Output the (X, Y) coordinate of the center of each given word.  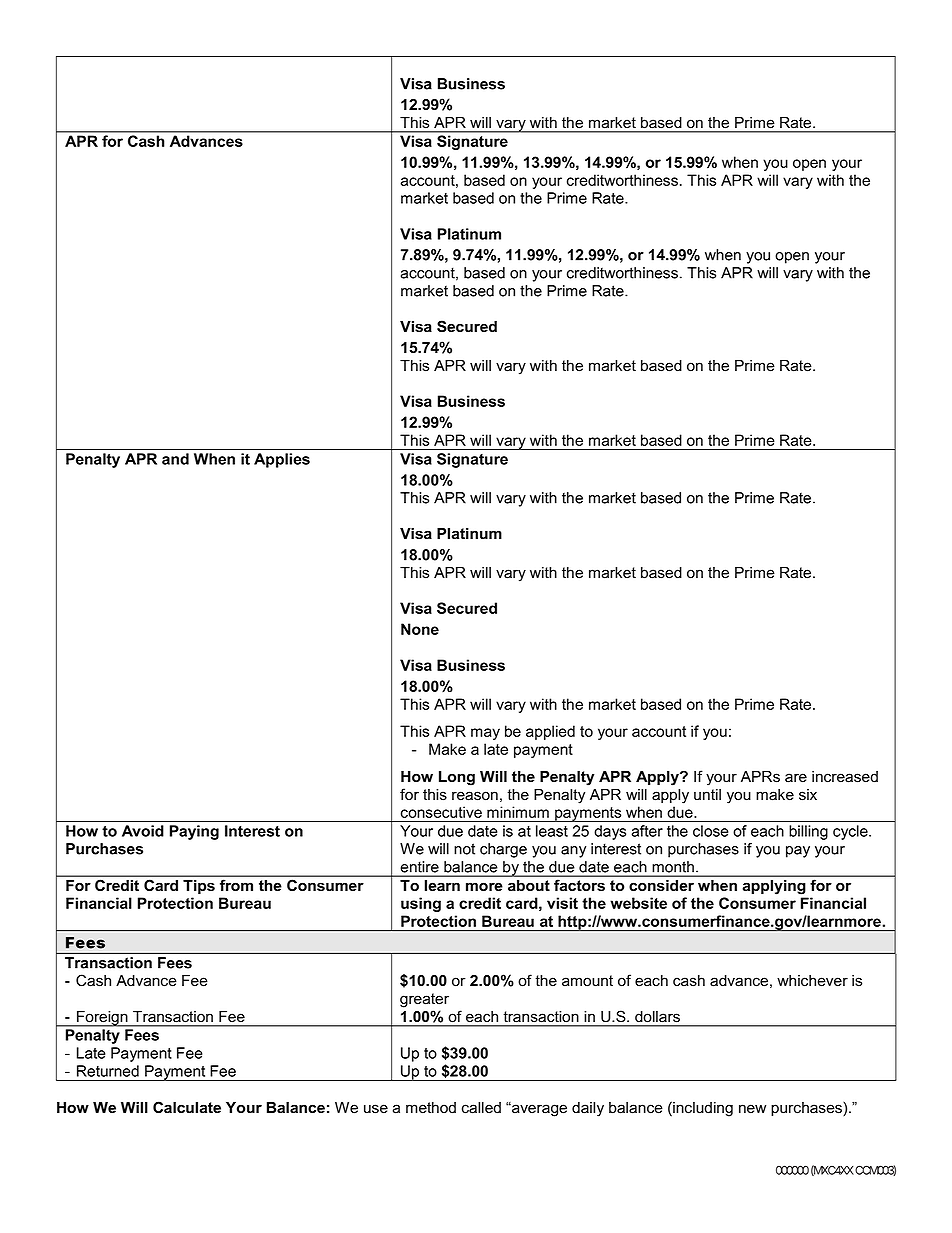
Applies (282, 460)
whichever (812, 981)
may (485, 734)
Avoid (143, 831)
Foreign (102, 1019)
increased (845, 777)
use (376, 1109)
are (796, 778)
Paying (194, 832)
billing (808, 832)
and (175, 459)
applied (550, 732)
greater (424, 1000)
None (420, 629)
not (464, 849)
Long (457, 778)
